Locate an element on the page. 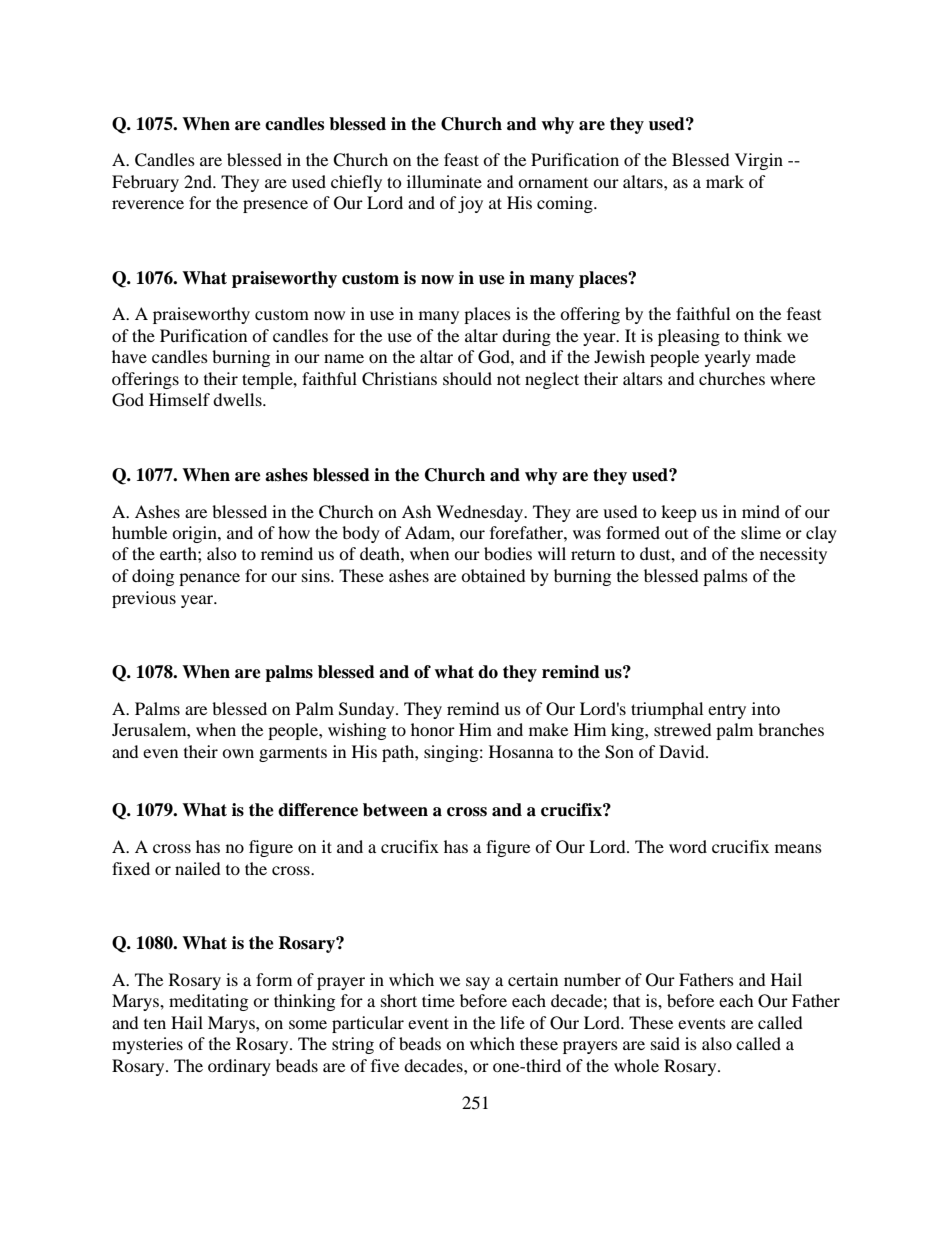 This image has width=952, height=1233. life is located at coordinates (512, 1022).
